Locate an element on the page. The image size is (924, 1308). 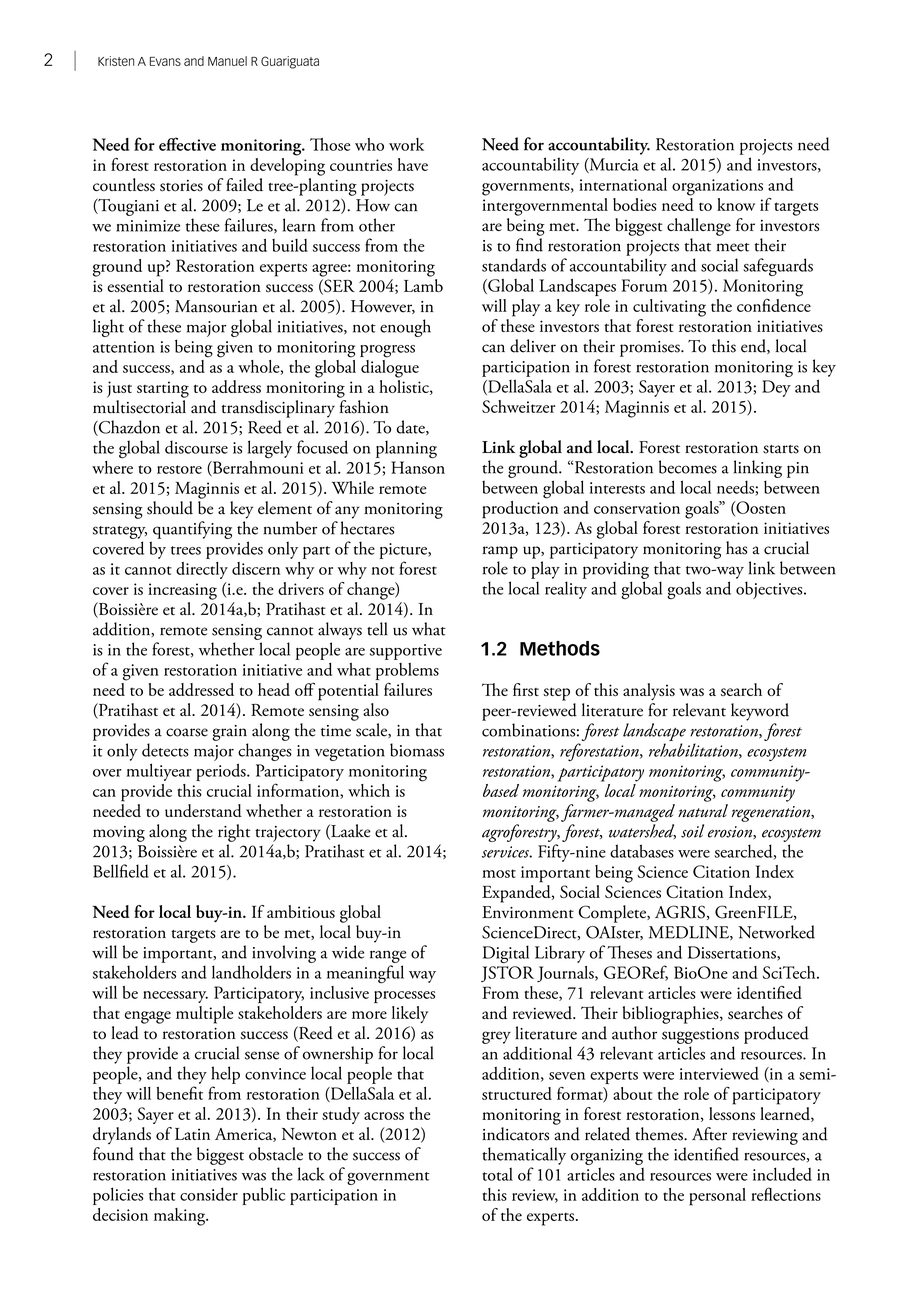
biomass is located at coordinates (417, 750).
